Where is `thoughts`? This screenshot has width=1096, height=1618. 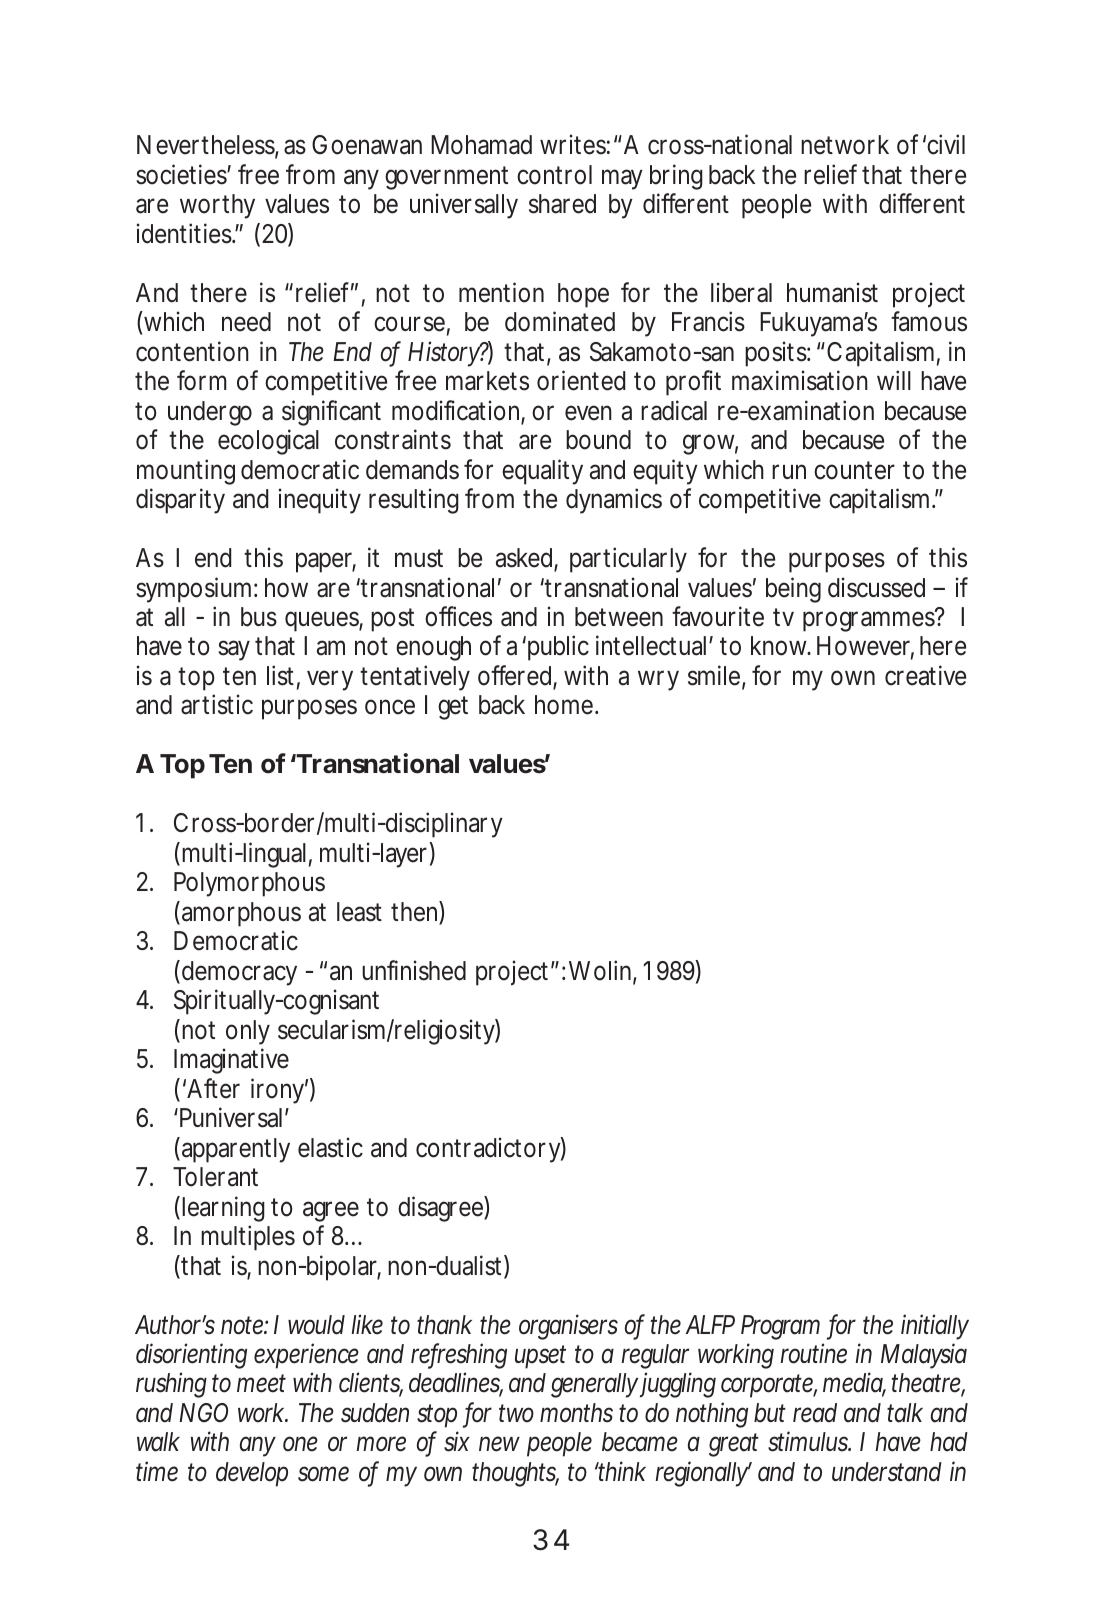 thoughts is located at coordinates (515, 1474).
